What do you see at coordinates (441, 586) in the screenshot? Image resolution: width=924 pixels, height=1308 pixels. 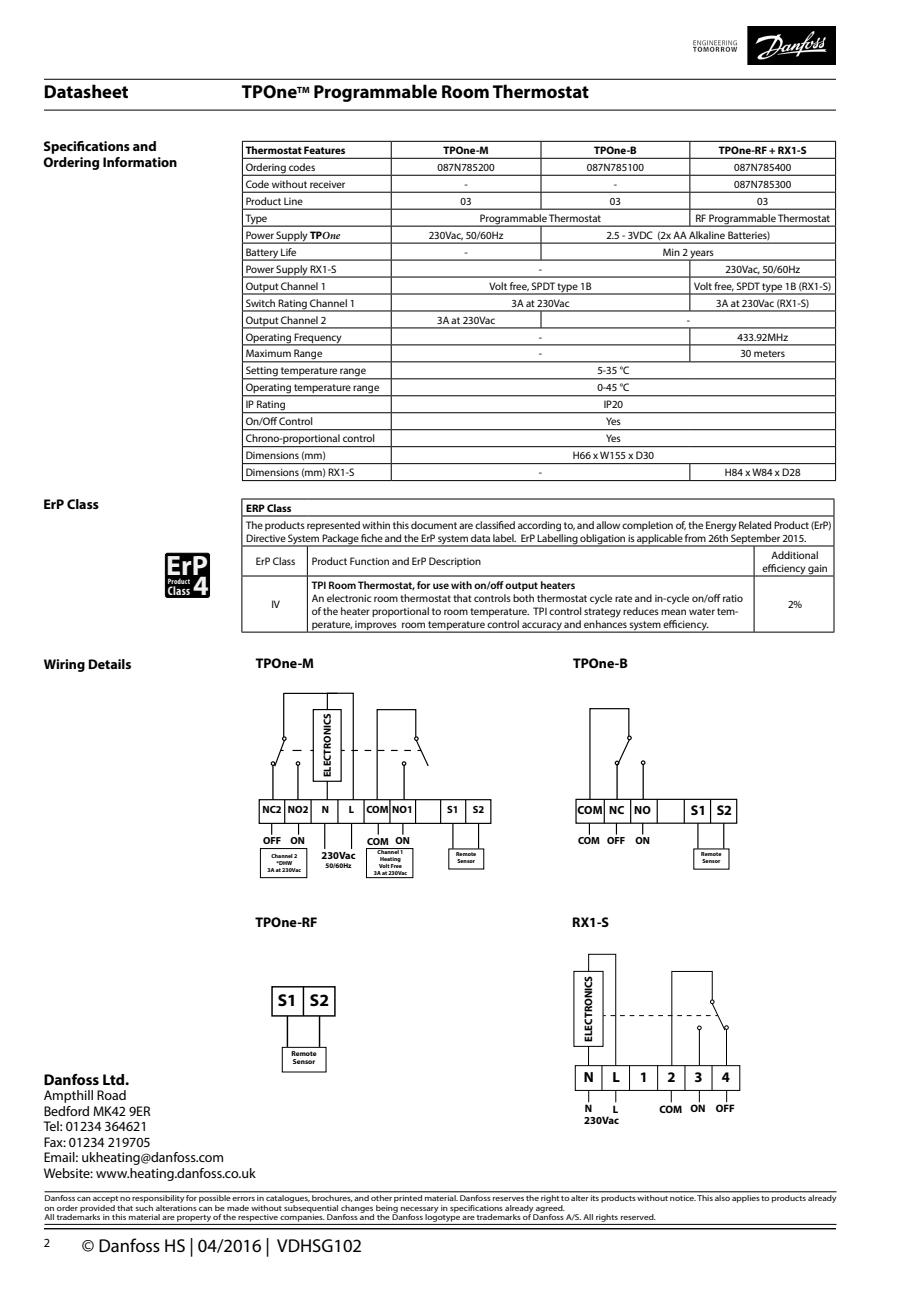 I see `use` at bounding box center [441, 586].
